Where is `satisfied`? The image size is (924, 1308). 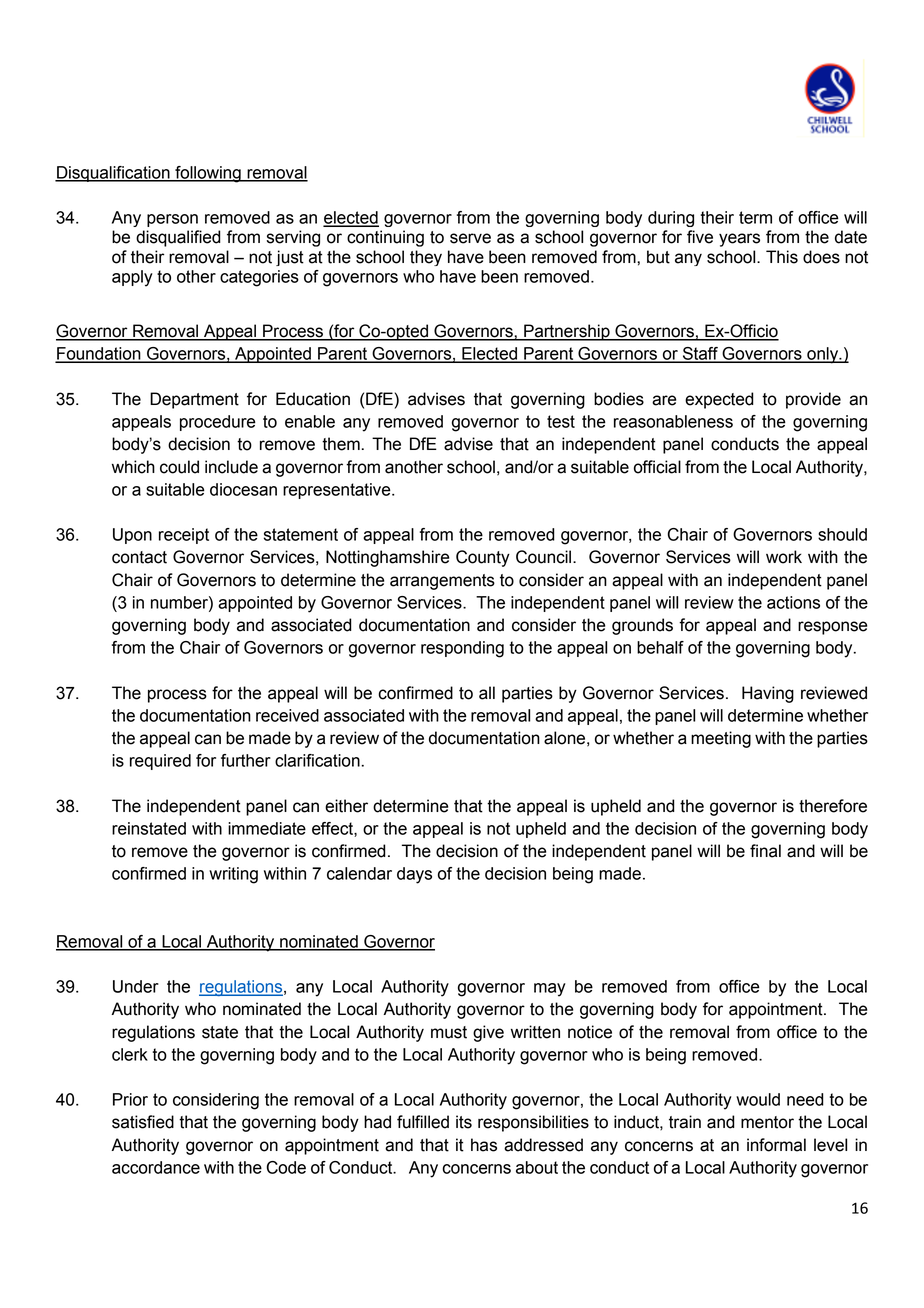
satisfied is located at coordinates (143, 1122).
